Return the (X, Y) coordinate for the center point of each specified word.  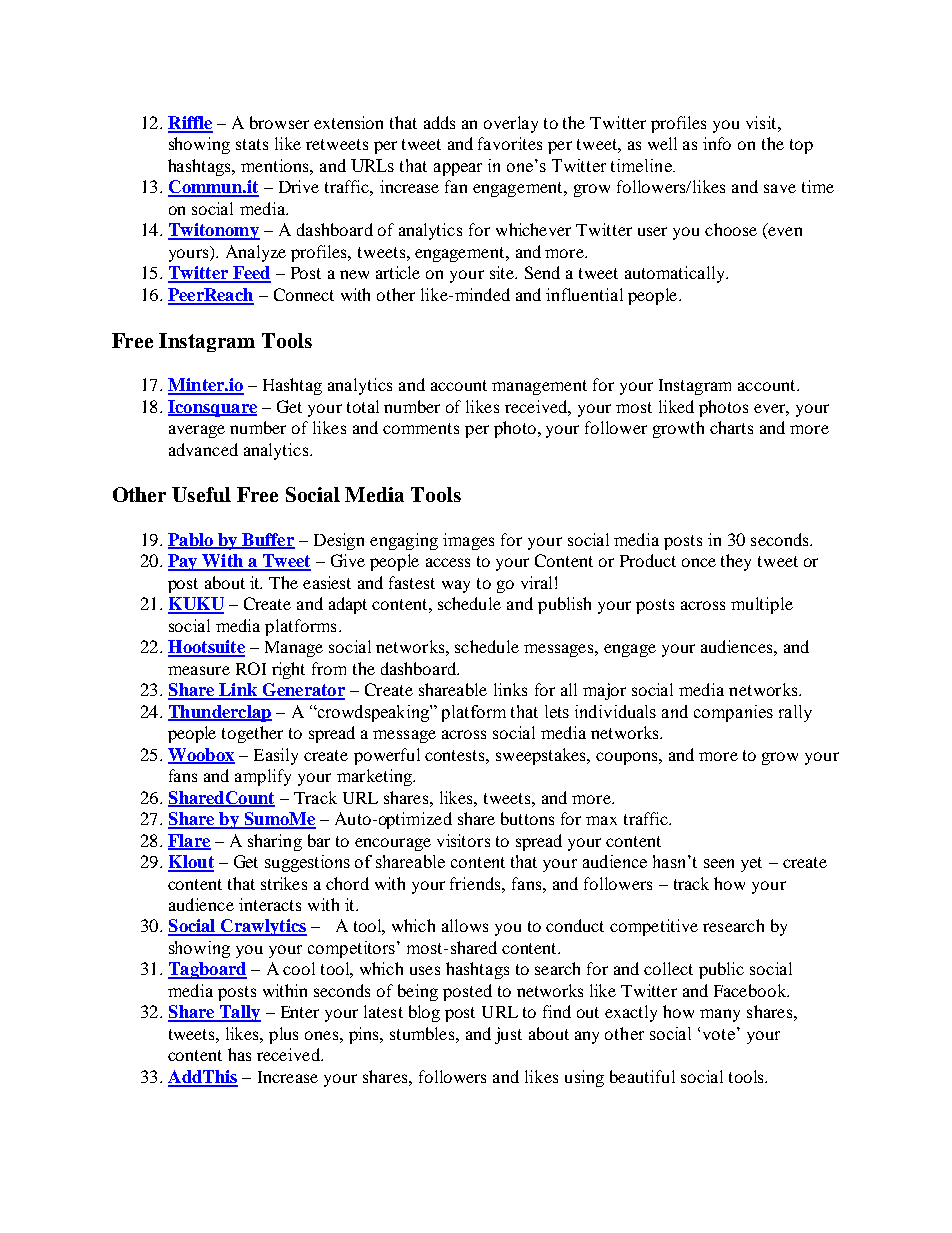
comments (421, 428)
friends (476, 883)
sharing (275, 842)
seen (719, 863)
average (197, 431)
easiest (327, 582)
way (456, 586)
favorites (510, 143)
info (717, 143)
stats (252, 144)
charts (731, 427)
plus (283, 1035)
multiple (762, 605)
